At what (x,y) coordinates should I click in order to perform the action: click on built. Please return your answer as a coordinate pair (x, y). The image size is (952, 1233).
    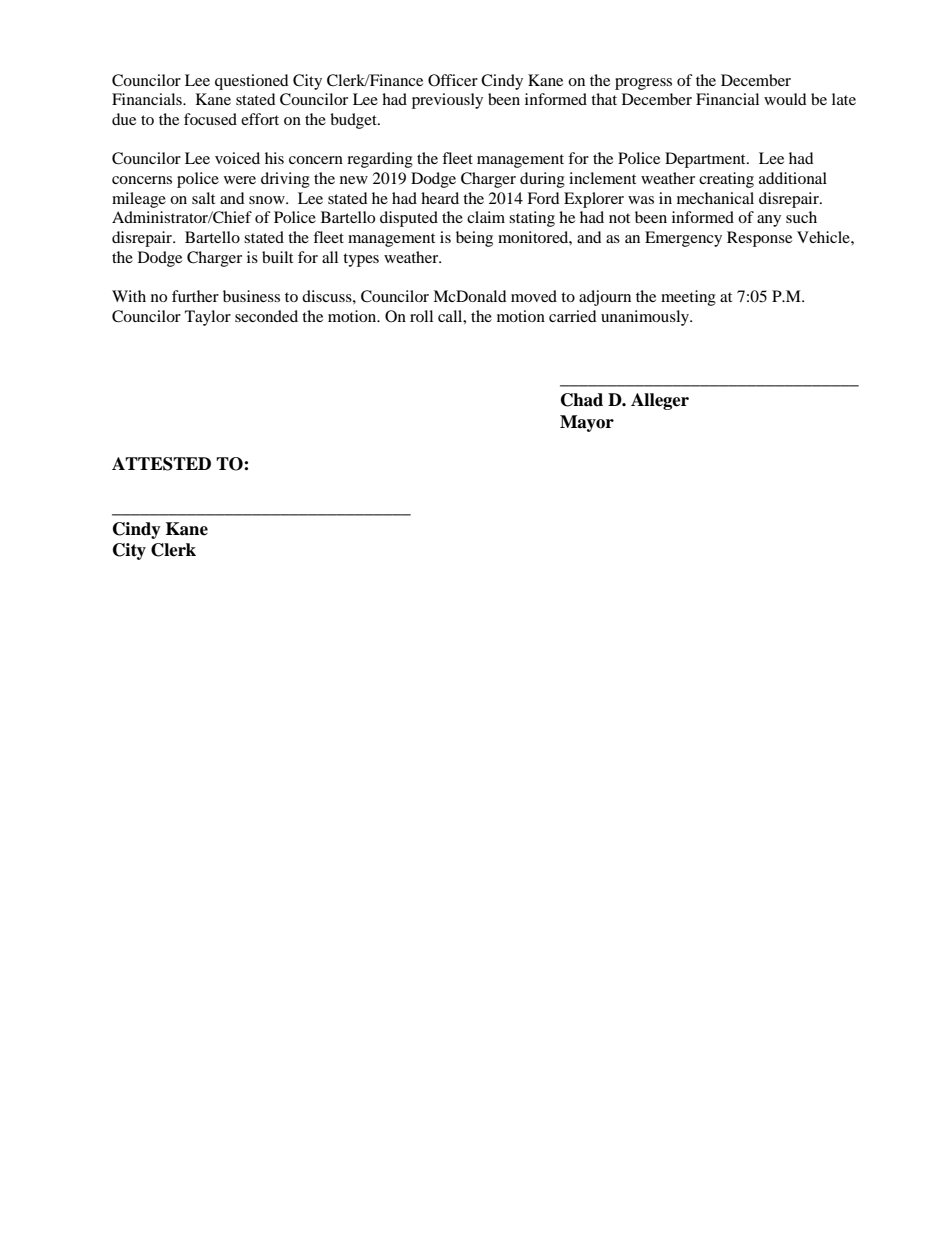
    Looking at the image, I should click on (277, 257).
